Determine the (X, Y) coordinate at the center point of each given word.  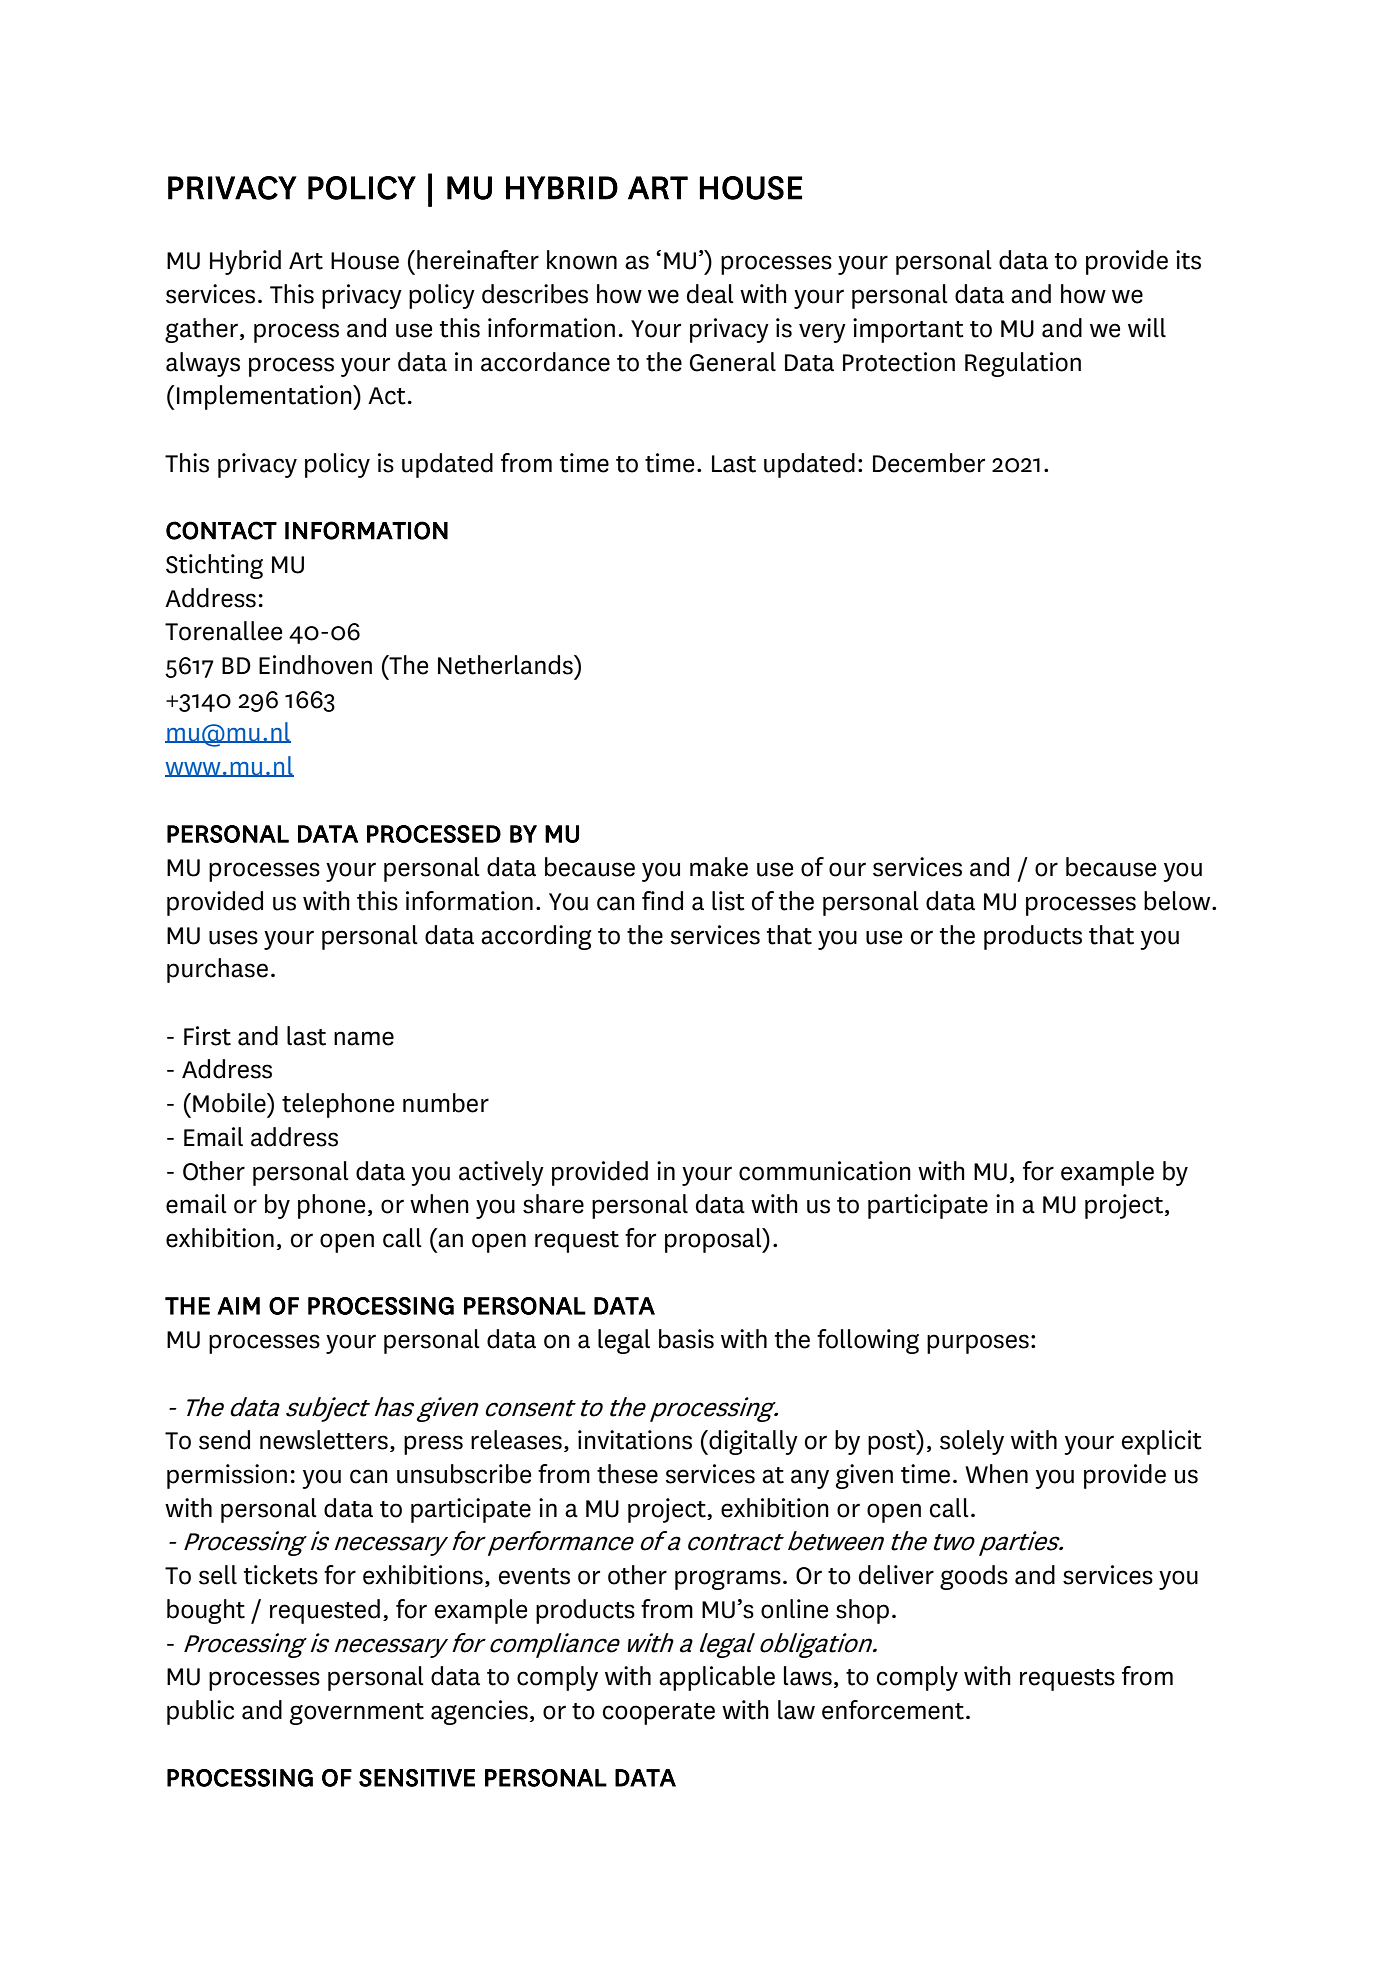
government (357, 1714)
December (929, 463)
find (662, 901)
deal (710, 294)
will (1147, 327)
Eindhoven (315, 665)
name (364, 1038)
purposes (978, 1344)
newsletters (324, 1440)
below (1178, 901)
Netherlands (506, 665)
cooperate (659, 1714)
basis (686, 1339)
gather (201, 330)
